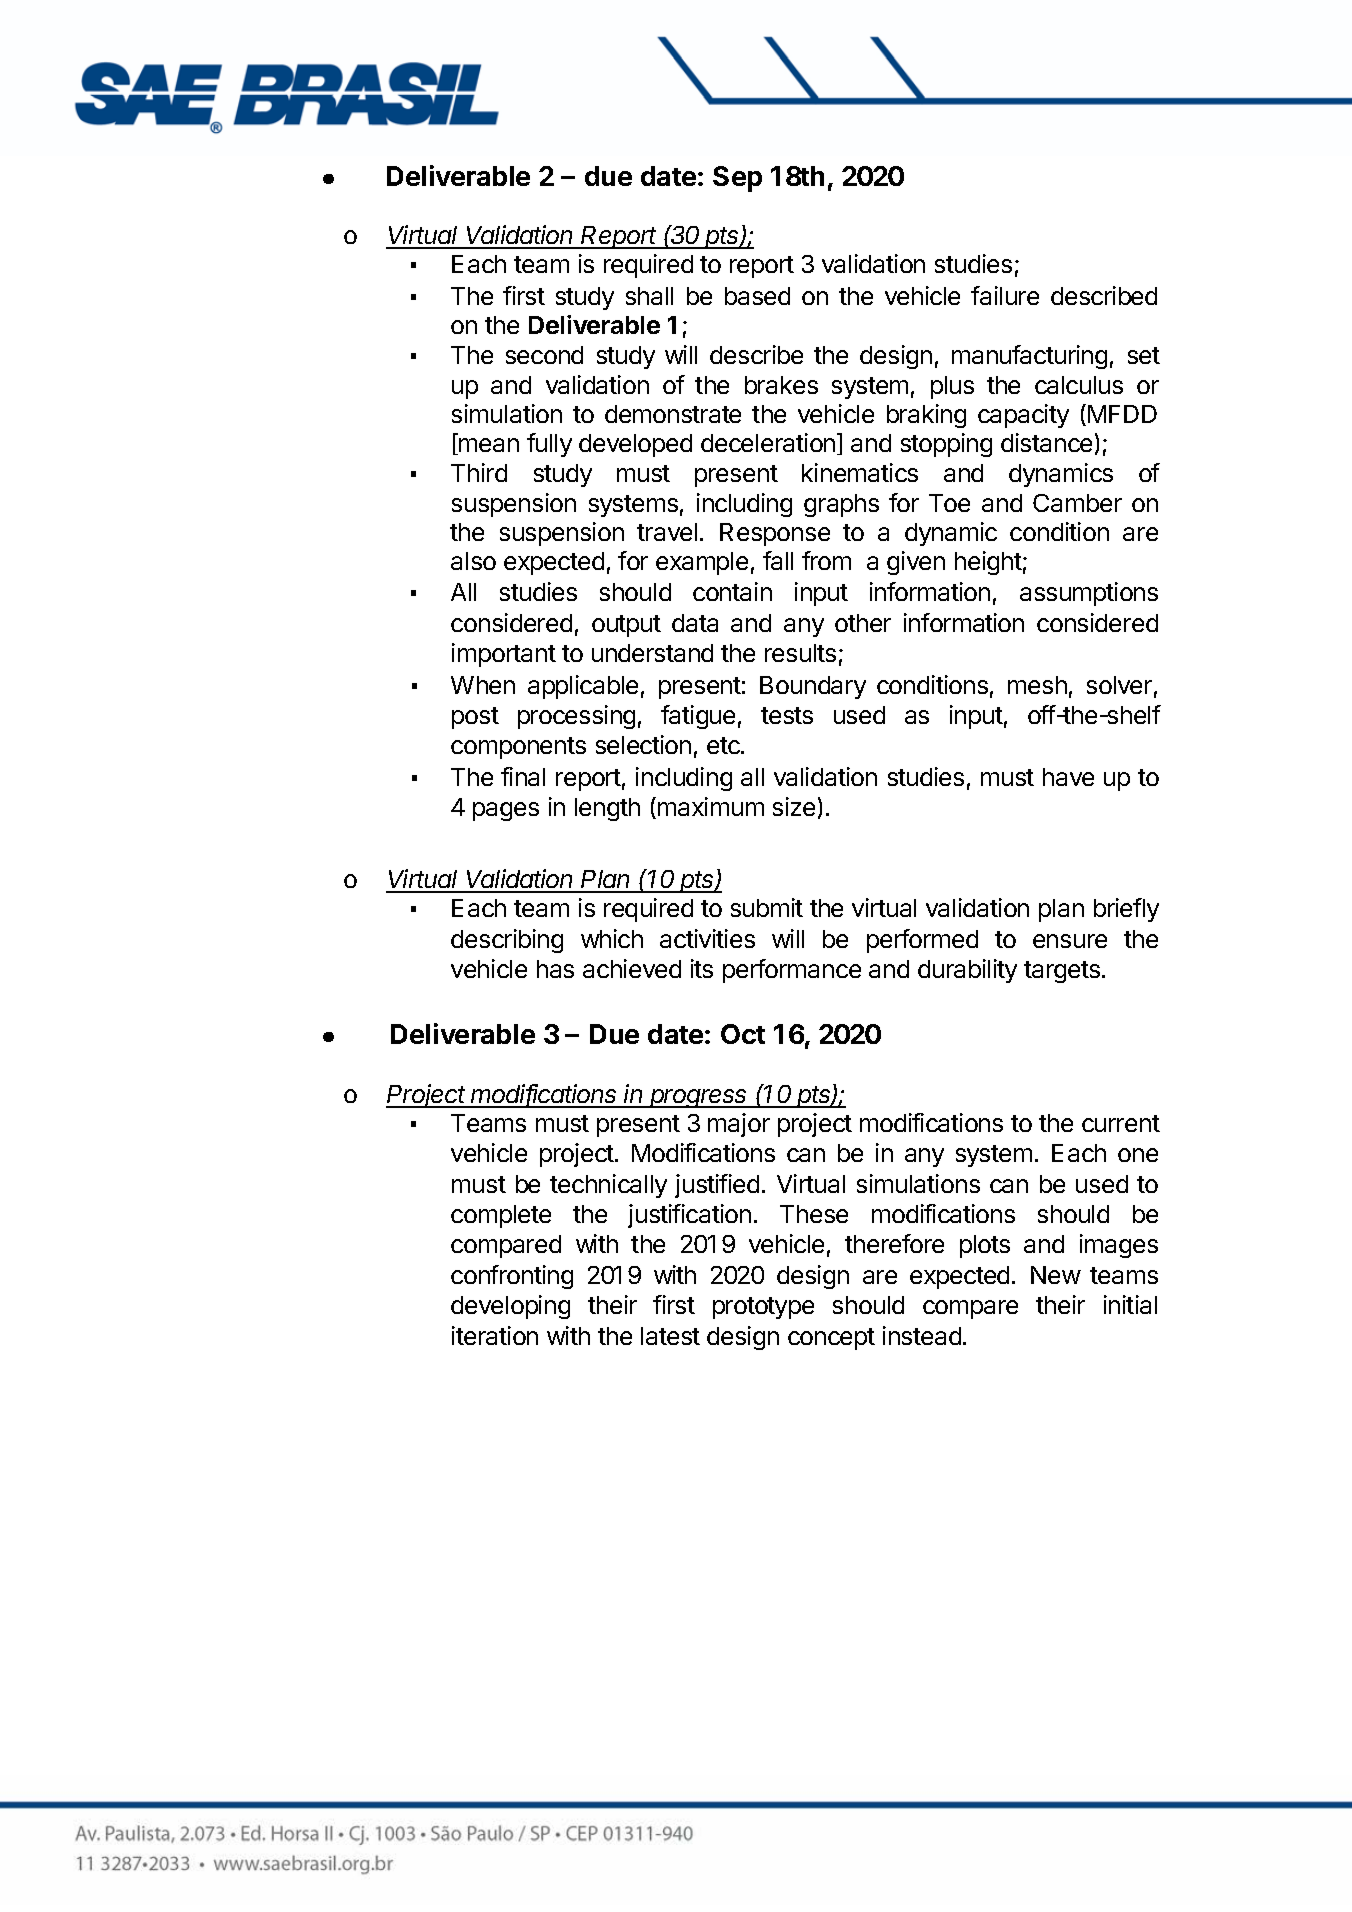 The image size is (1352, 1912). I want to click on Sep, so click(737, 179).
